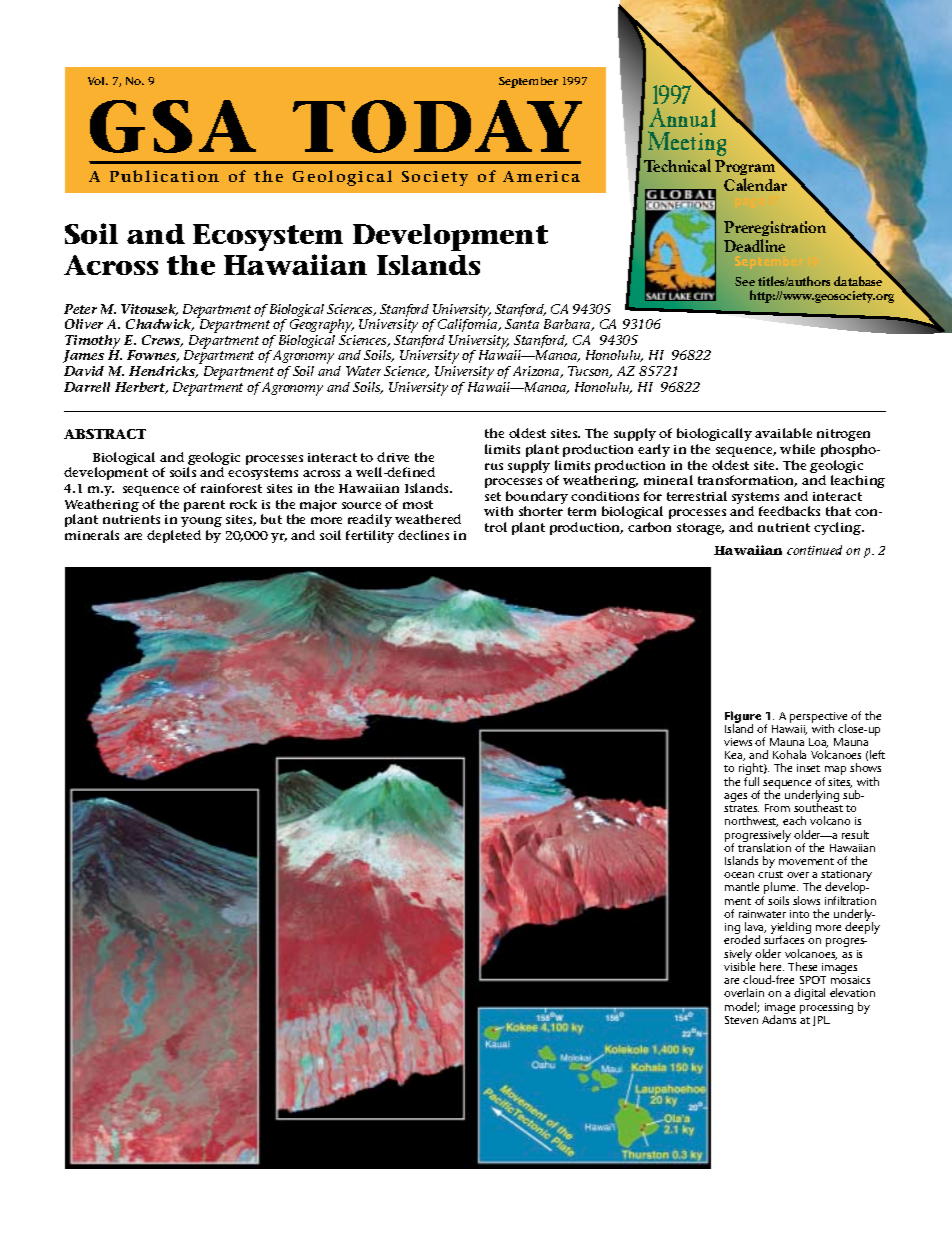  What do you see at coordinates (751, 781) in the screenshot?
I see `full` at bounding box center [751, 781].
